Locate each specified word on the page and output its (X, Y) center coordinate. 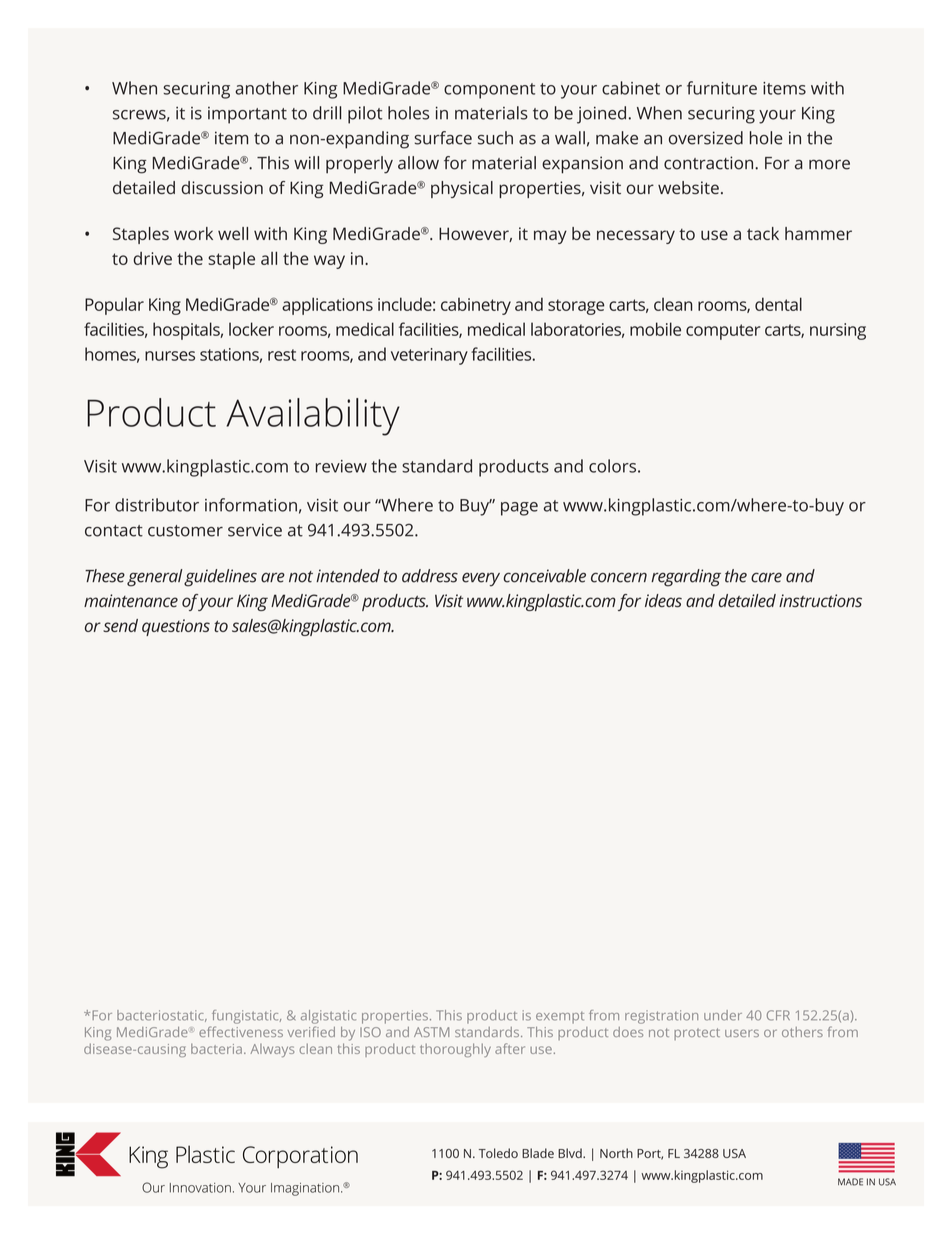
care (766, 577)
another (266, 88)
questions (176, 627)
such (495, 138)
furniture (722, 88)
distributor (157, 505)
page (519, 509)
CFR (778, 1015)
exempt (560, 1018)
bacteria (216, 1048)
